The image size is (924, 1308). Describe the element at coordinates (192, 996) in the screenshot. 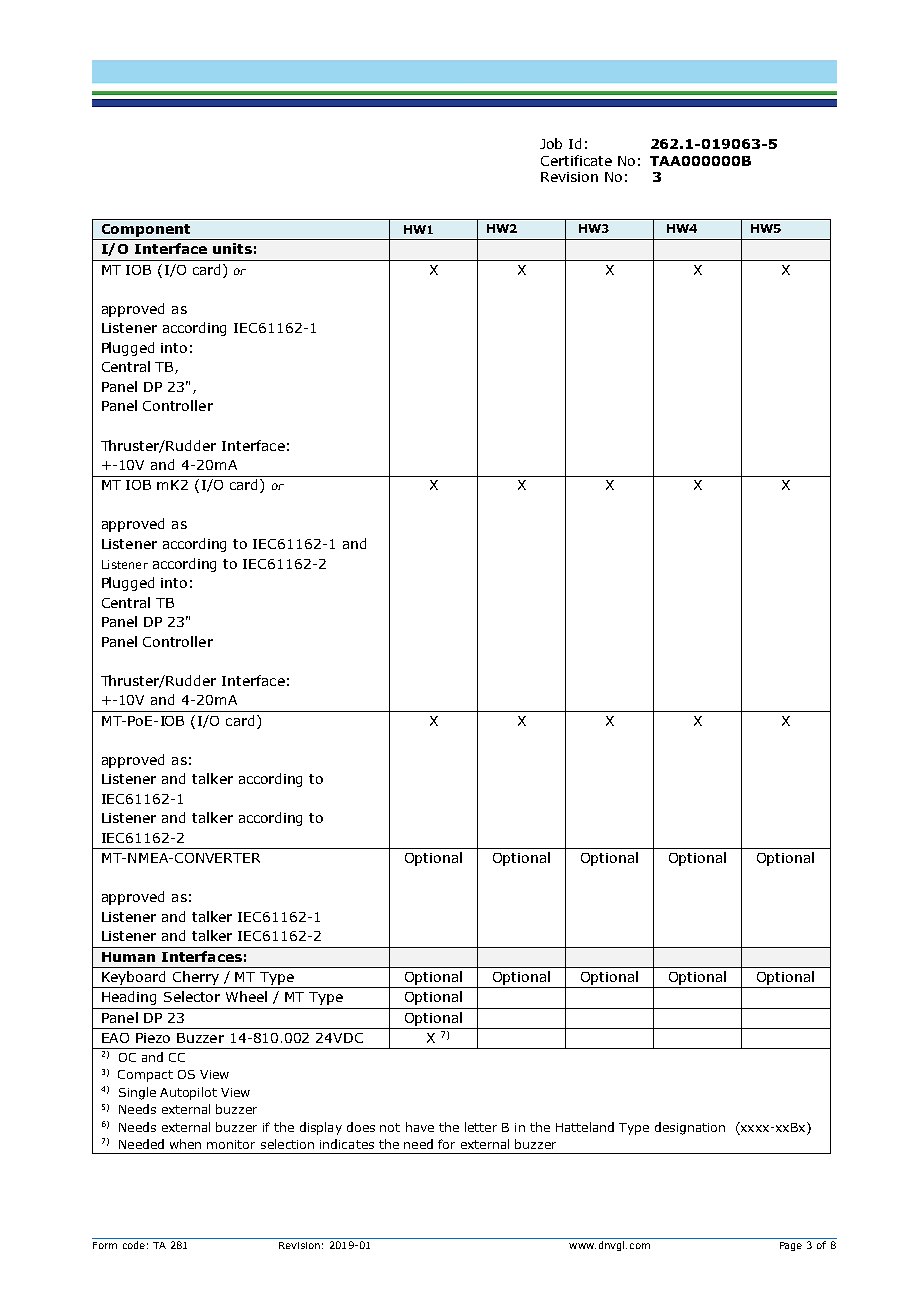

I see `Selector` at that location.
